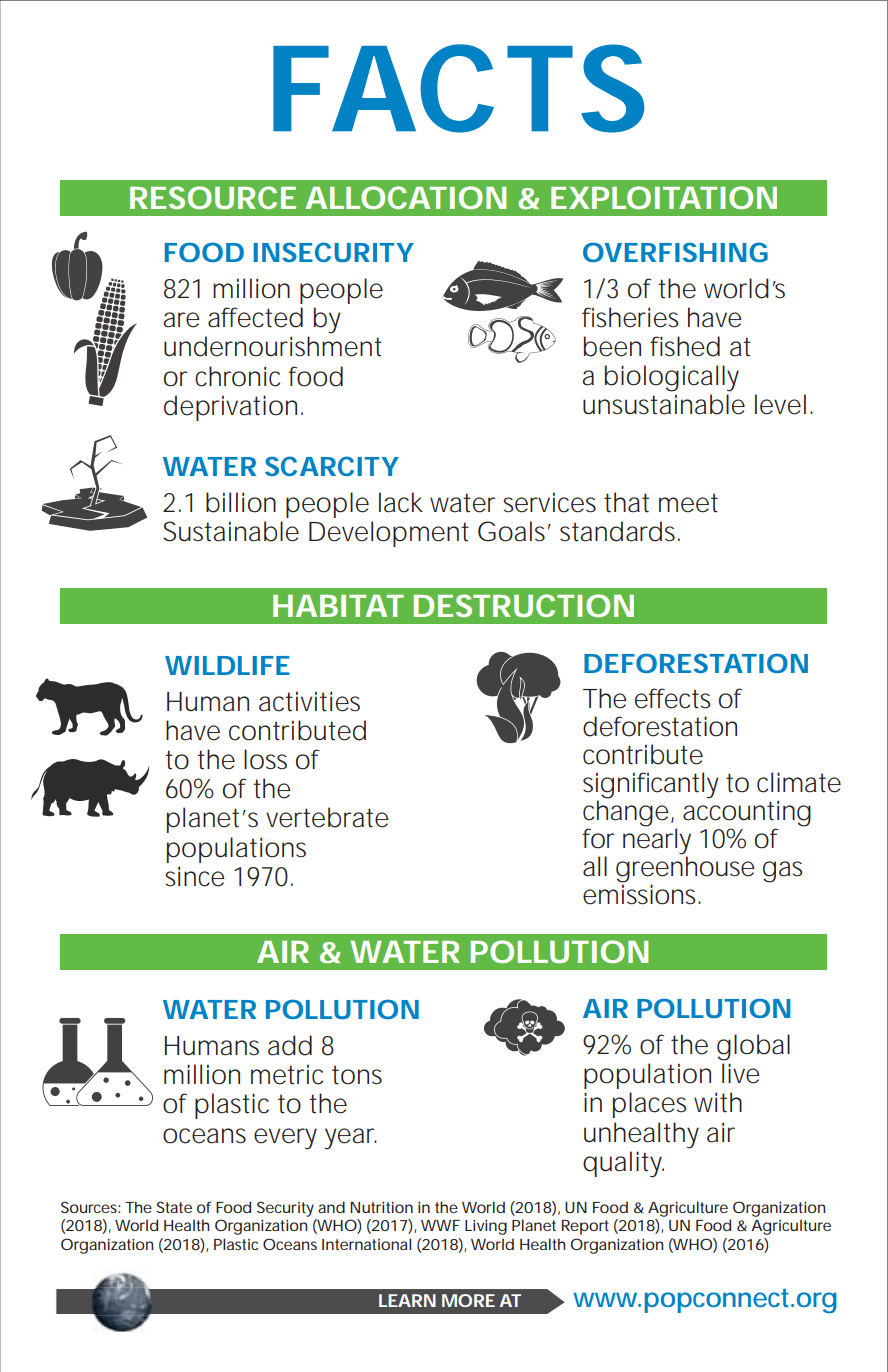 This screenshot has width=888, height=1372. Describe the element at coordinates (174, 1207) in the screenshot. I see `State` at that location.
